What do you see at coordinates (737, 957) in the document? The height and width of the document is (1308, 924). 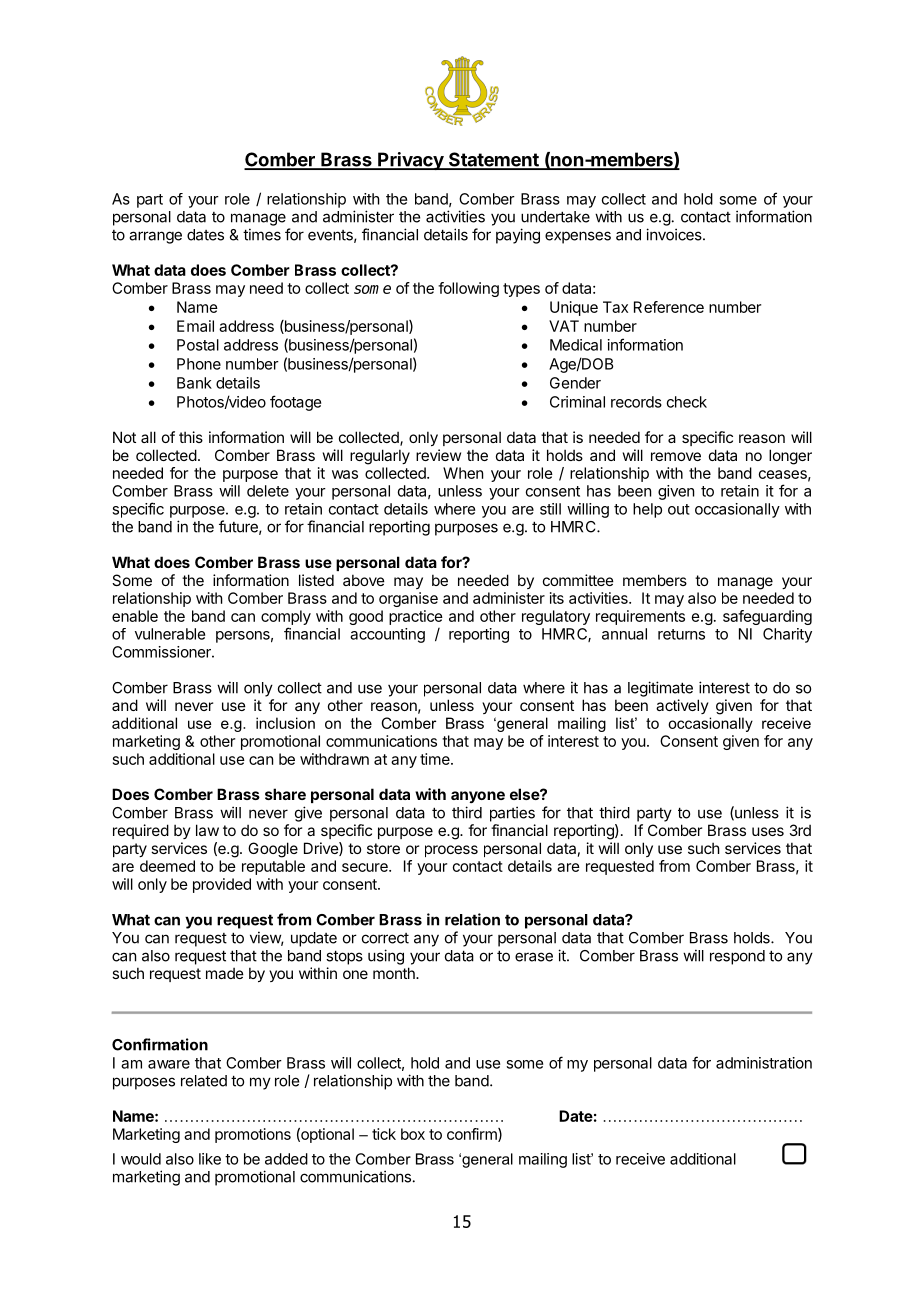 I see `respond` at bounding box center [737, 957].
